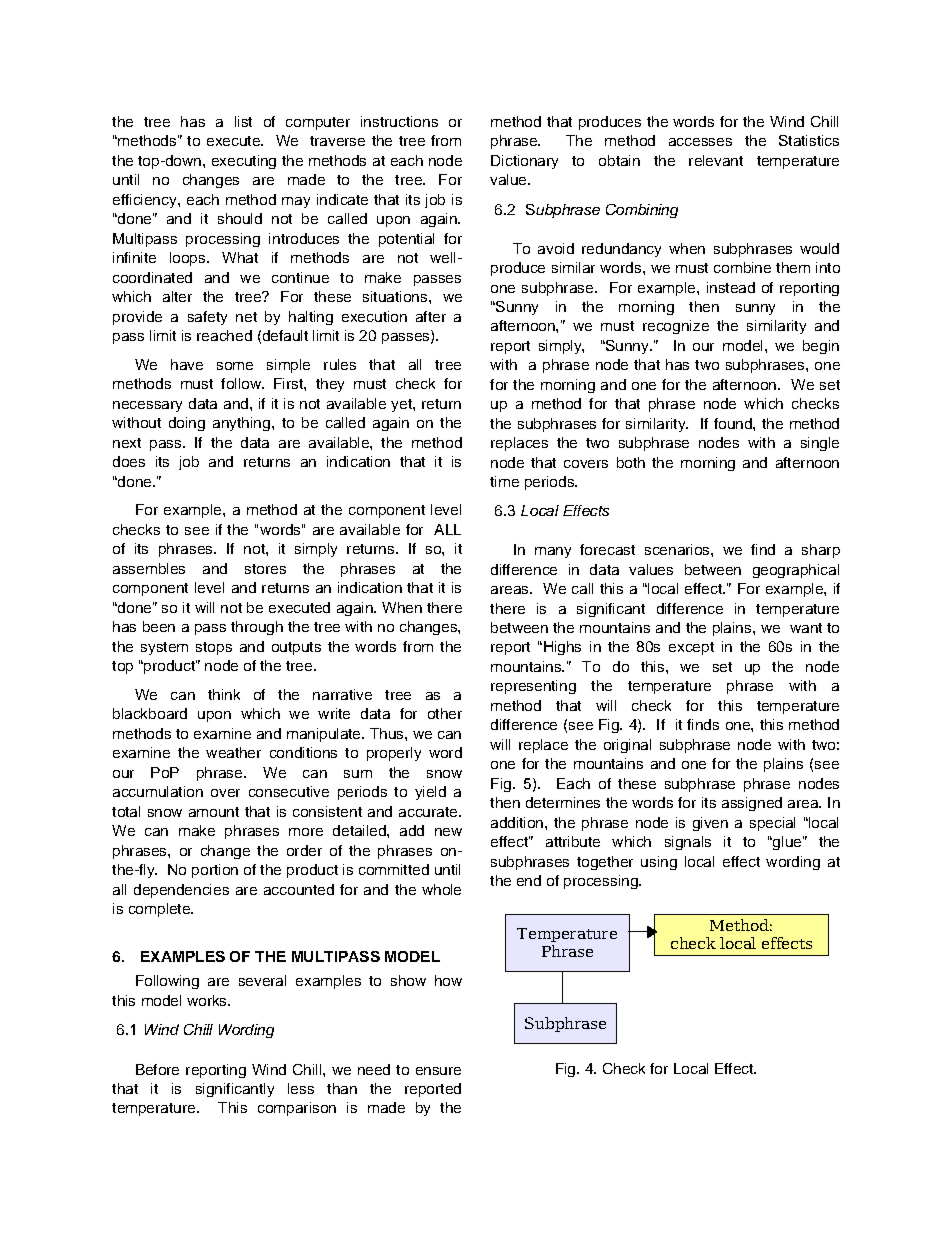 This page has width=952, height=1233. What do you see at coordinates (772, 824) in the page?
I see `special` at bounding box center [772, 824].
